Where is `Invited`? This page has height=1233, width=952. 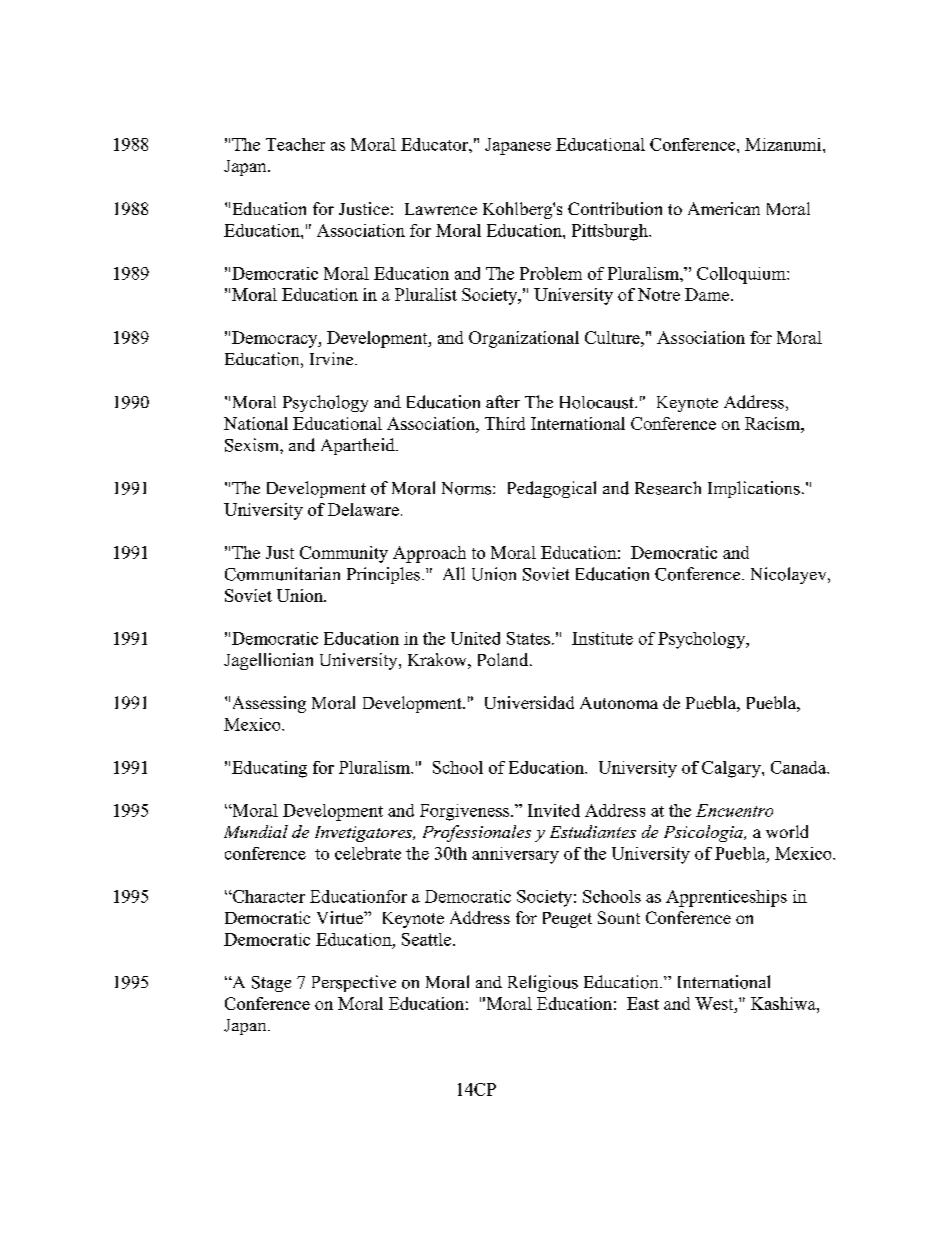 Invited is located at coordinates (554, 810).
